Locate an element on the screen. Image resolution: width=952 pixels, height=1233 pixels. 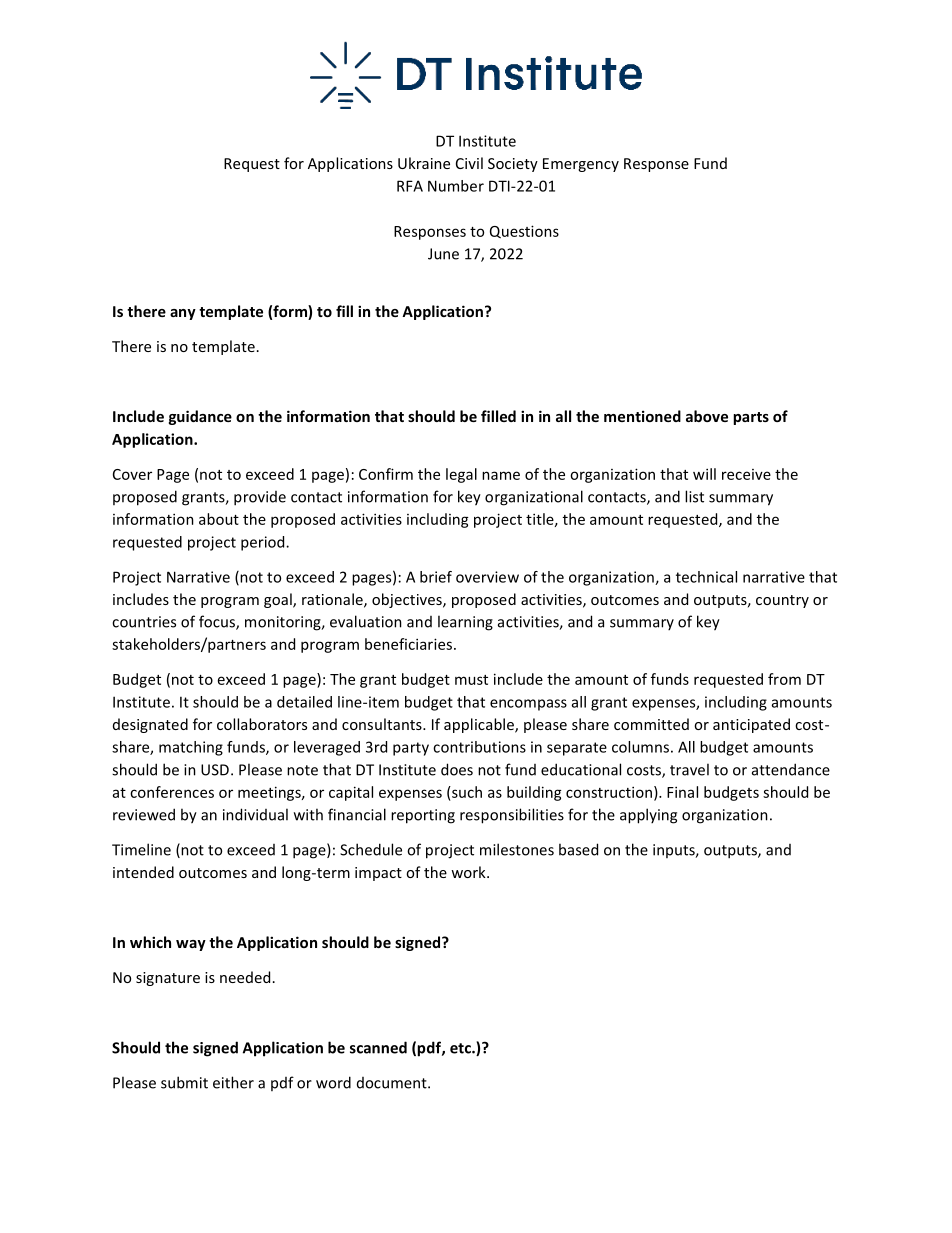
anticipated is located at coordinates (751, 725).
